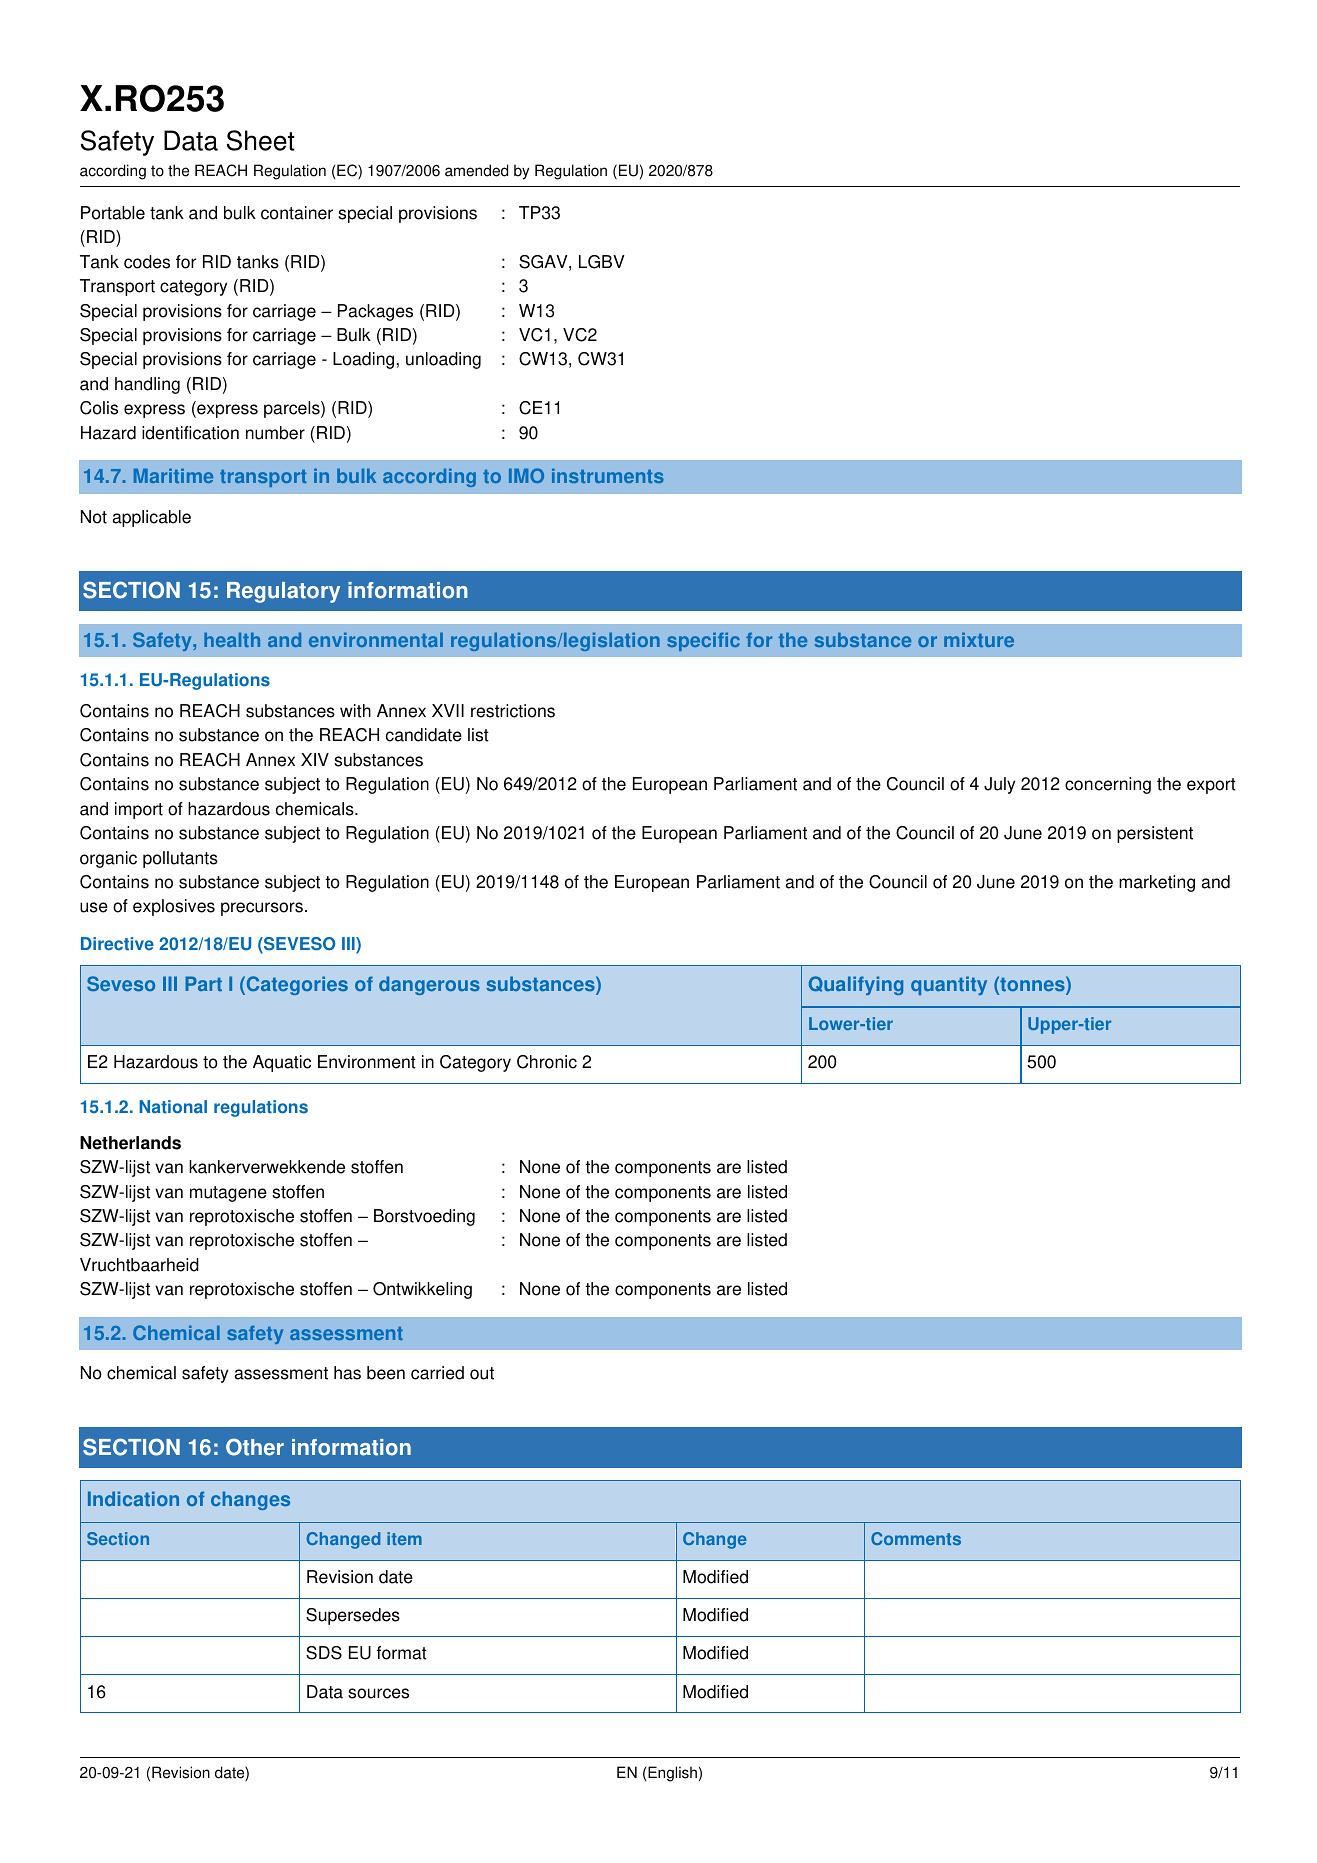  What do you see at coordinates (608, 476) in the screenshot?
I see `instruments` at bounding box center [608, 476].
